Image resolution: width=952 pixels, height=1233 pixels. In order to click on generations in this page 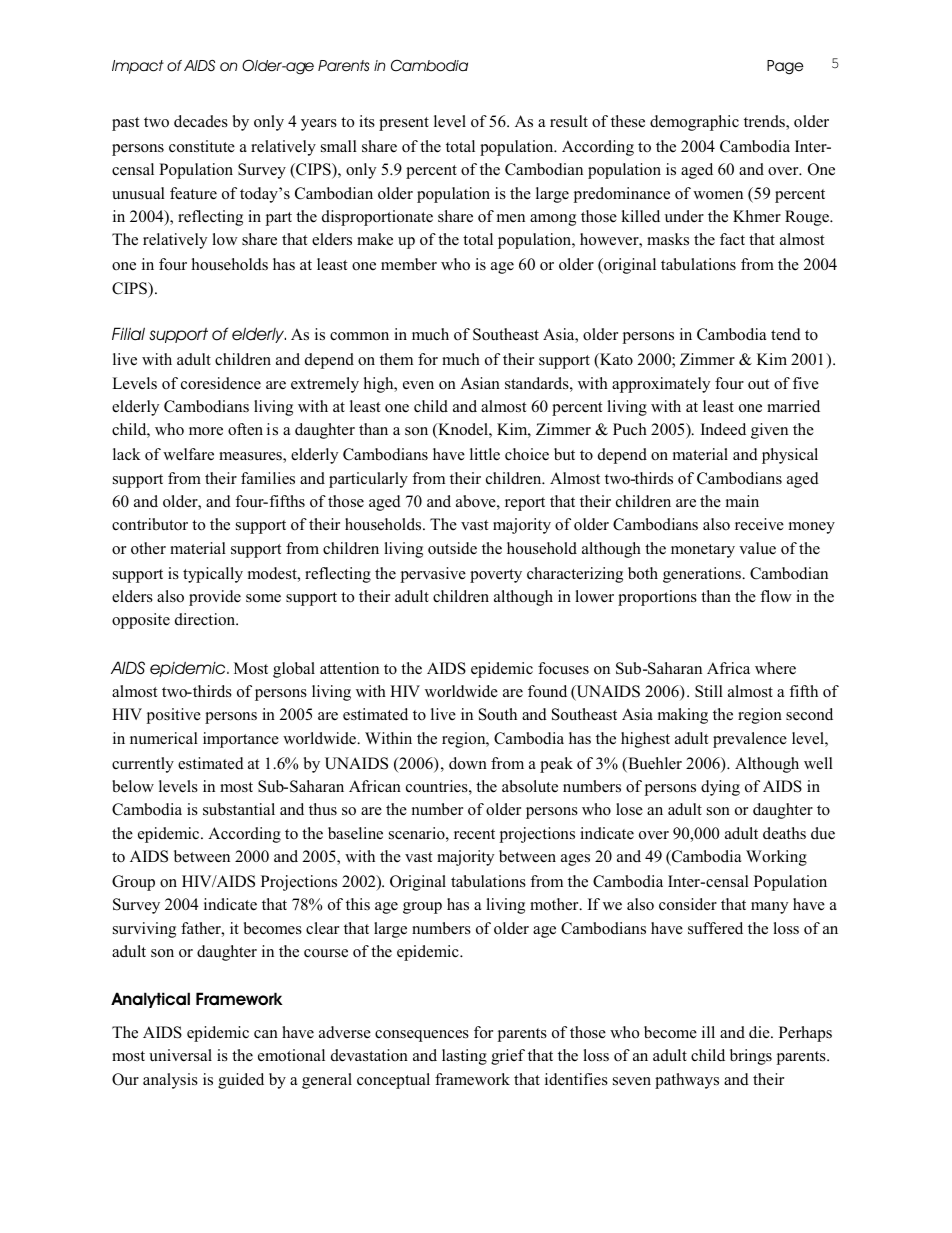, I will do `click(703, 575)`.
